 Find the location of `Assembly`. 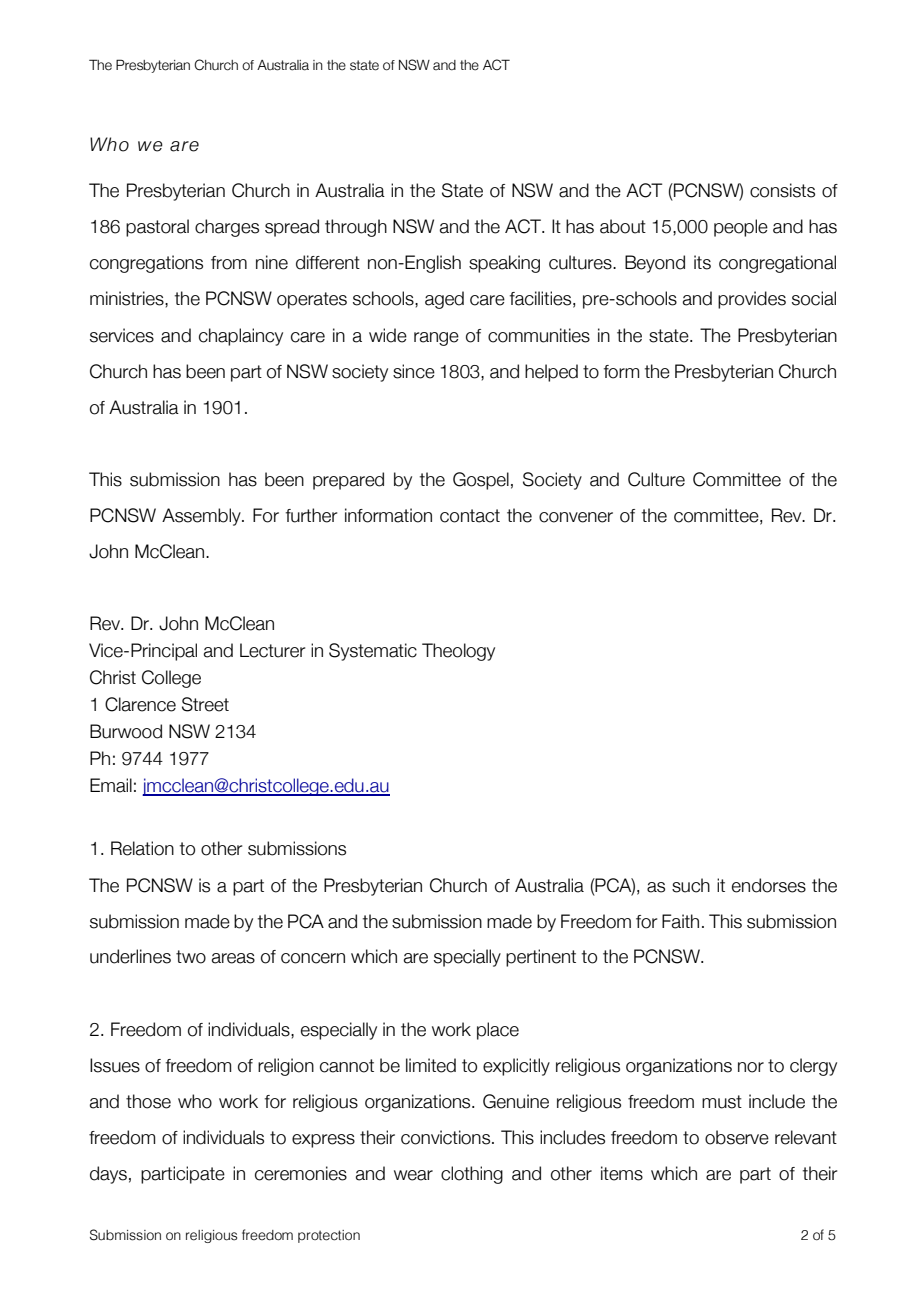

Assembly is located at coordinates (202, 517).
